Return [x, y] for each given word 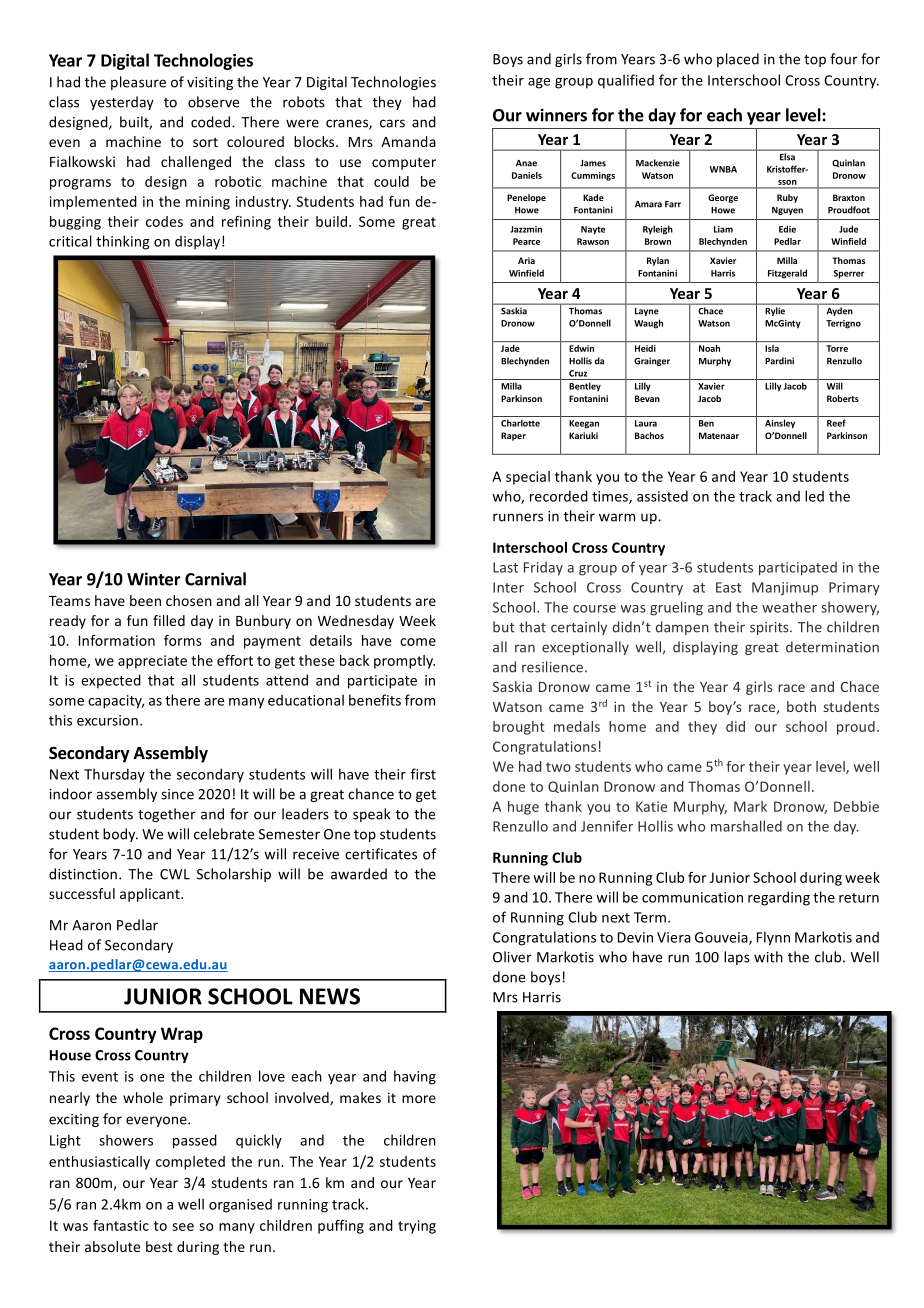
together [167, 815]
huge [523, 808]
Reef [836, 423]
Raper [513, 436]
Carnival [215, 579]
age [539, 83]
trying [417, 1227]
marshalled [746, 826]
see [183, 1227]
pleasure [138, 83]
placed [738, 60]
